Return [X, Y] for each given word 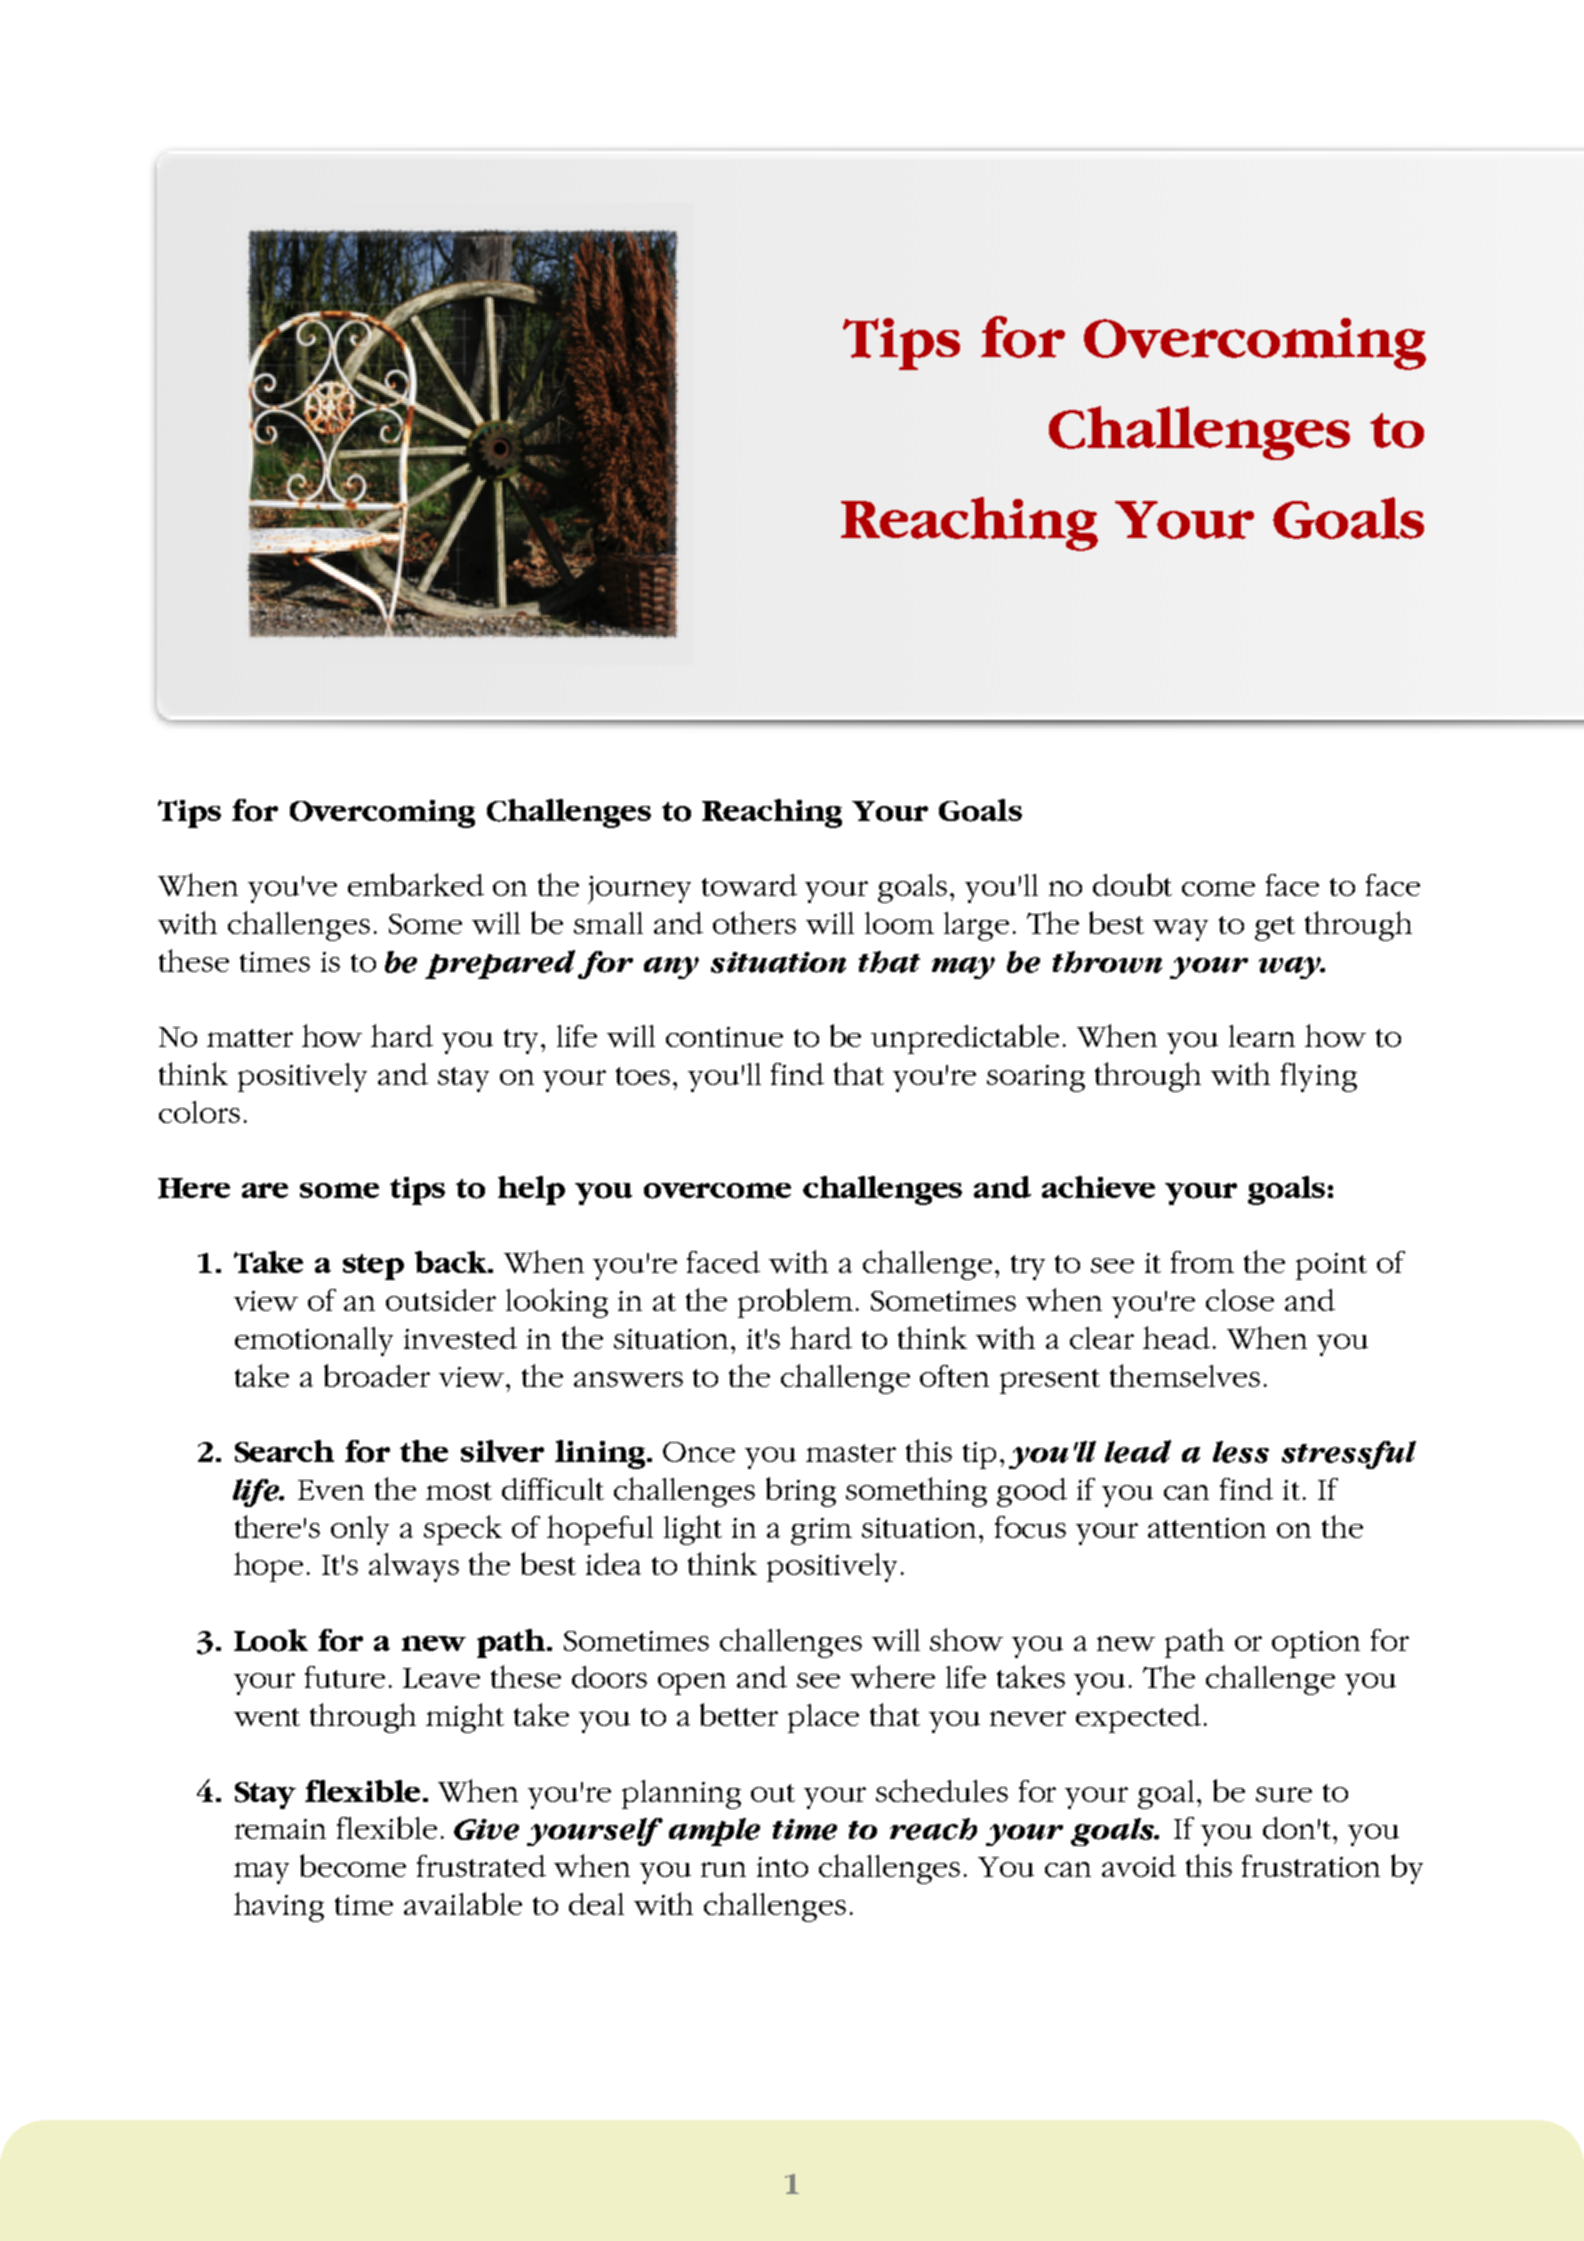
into [782, 1867]
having [279, 1907]
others [754, 922]
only [360, 1530]
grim [821, 1531]
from [1202, 1262]
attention [1207, 1528]
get [1275, 928]
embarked [416, 884]
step [373, 1267]
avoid [1139, 1866]
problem [795, 1303]
